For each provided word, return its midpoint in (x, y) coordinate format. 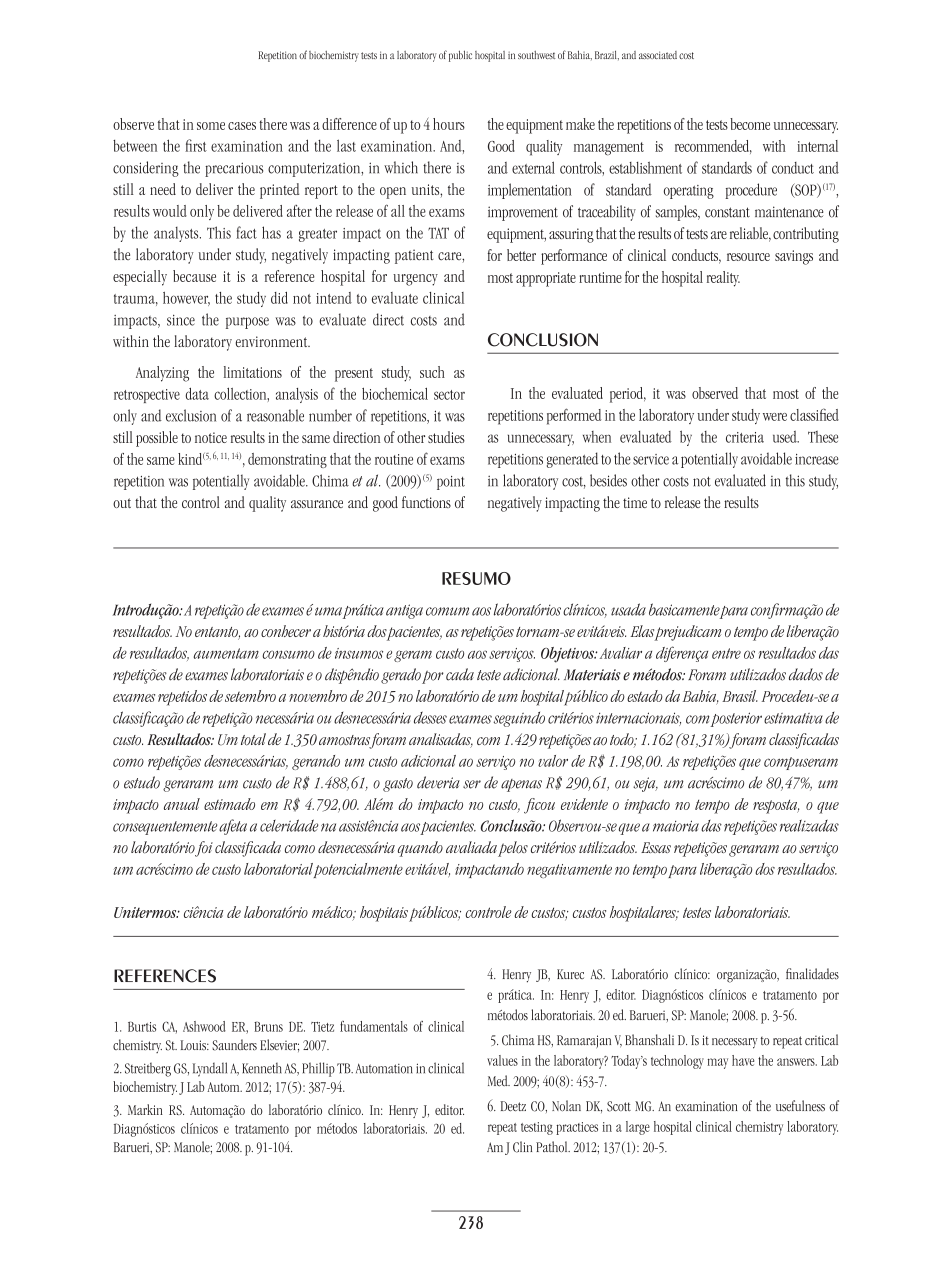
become (750, 124)
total (253, 739)
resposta (776, 806)
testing (537, 1128)
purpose (247, 323)
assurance (317, 504)
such (432, 372)
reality (723, 279)
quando (420, 849)
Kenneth (262, 1068)
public (460, 56)
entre (726, 653)
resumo (476, 578)
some (211, 126)
